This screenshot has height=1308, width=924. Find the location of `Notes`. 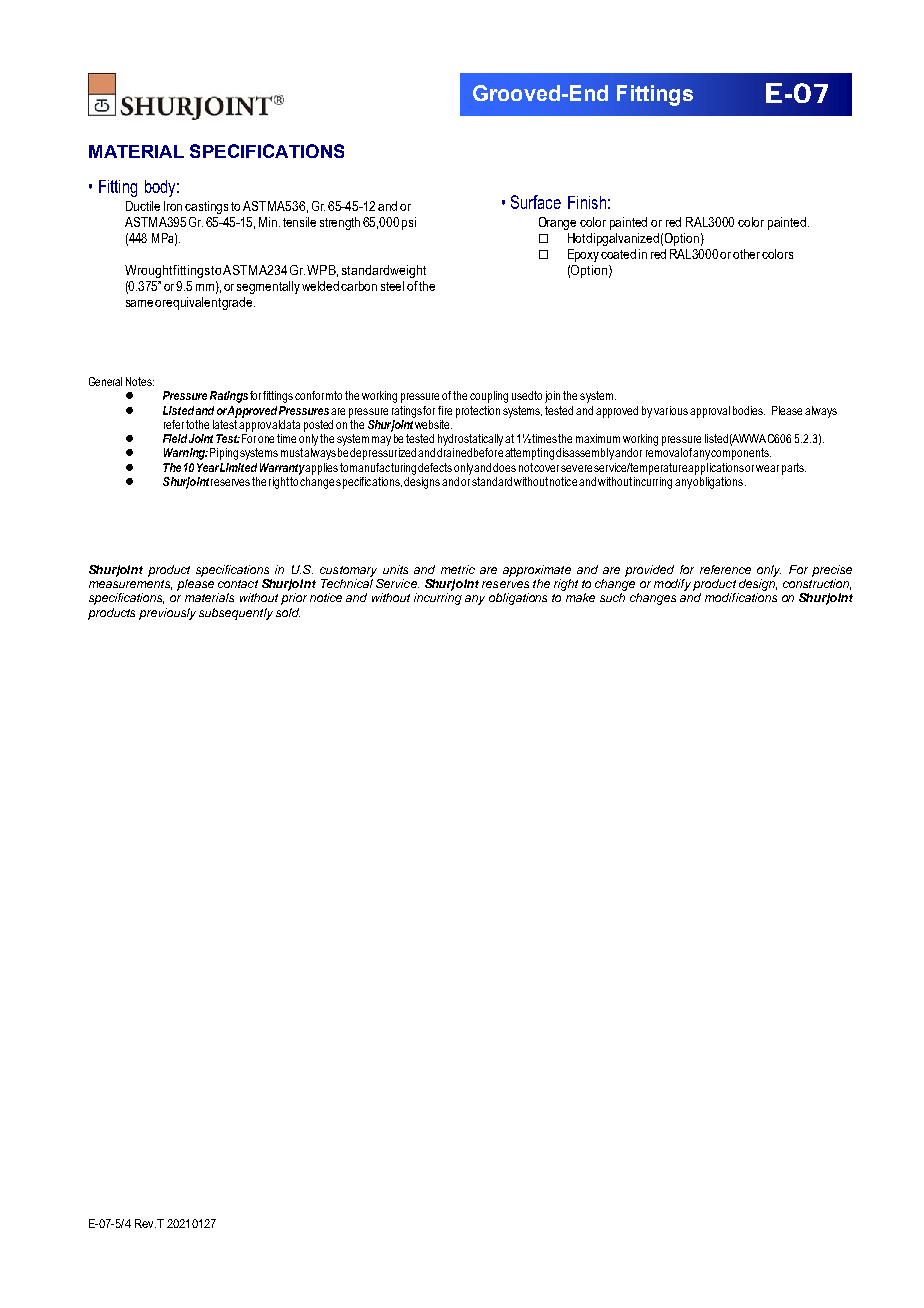

Notes is located at coordinates (140, 381).
